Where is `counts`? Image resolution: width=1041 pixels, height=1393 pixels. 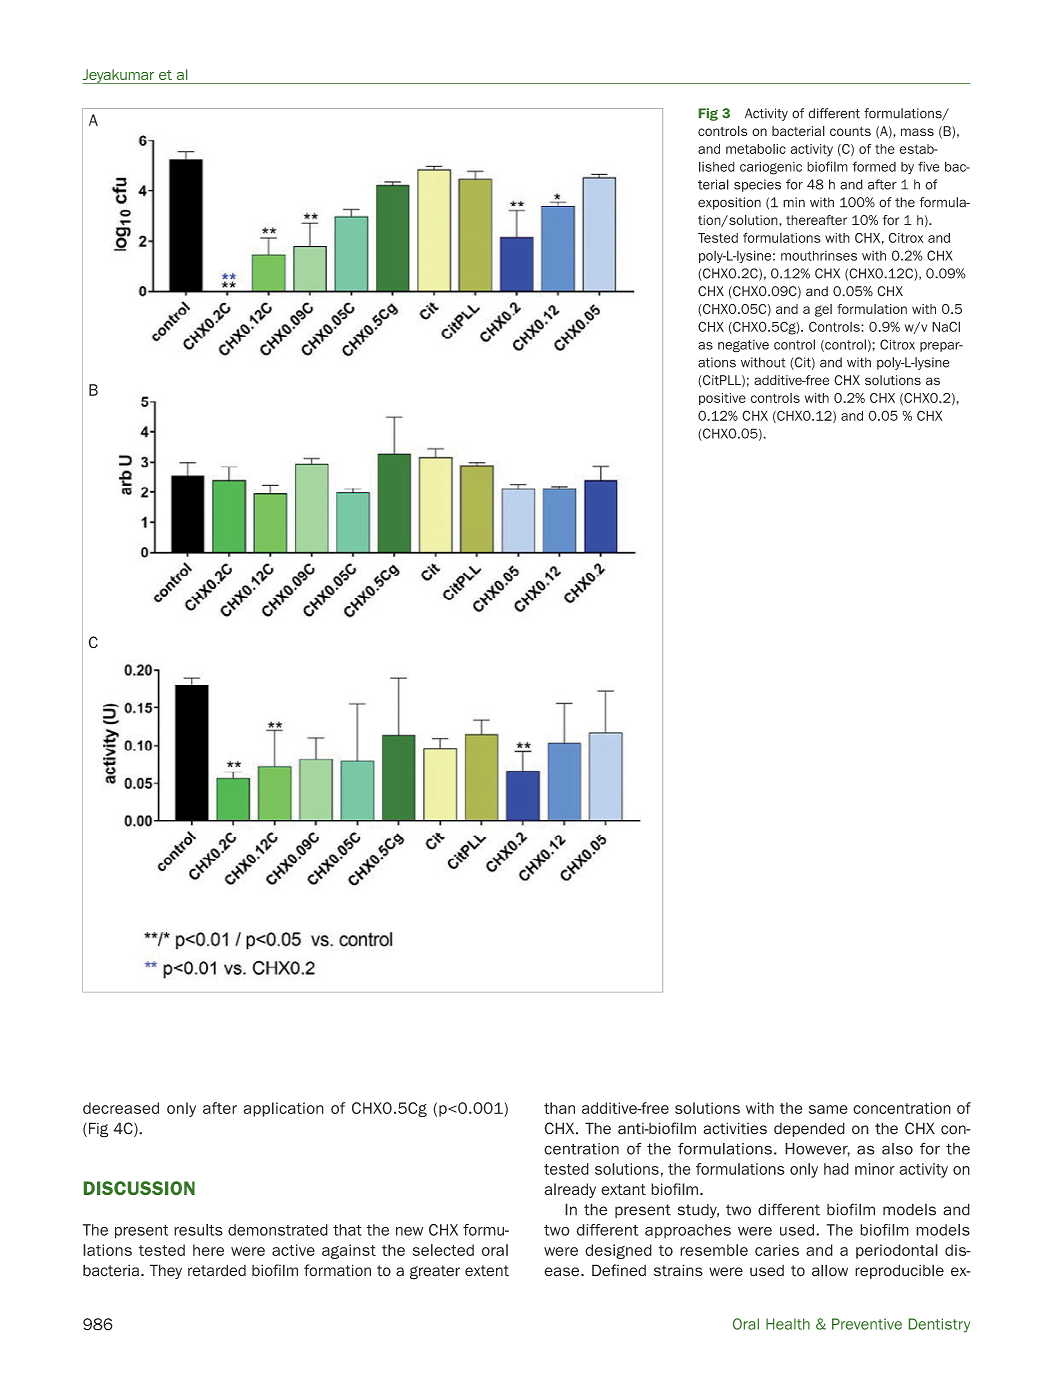 counts is located at coordinates (850, 131).
